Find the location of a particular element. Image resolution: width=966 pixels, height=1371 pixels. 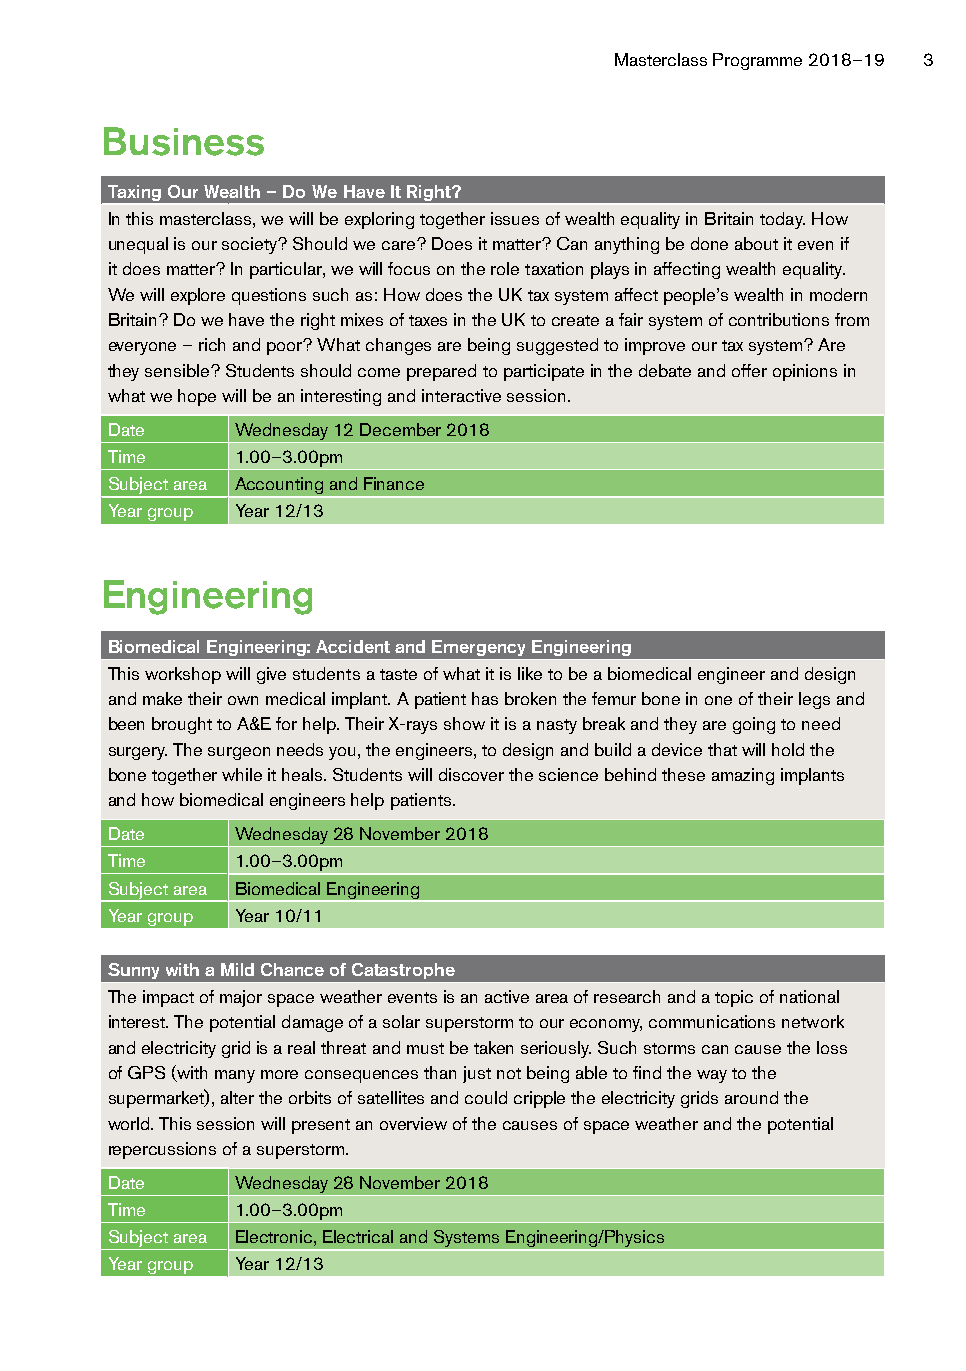

legs is located at coordinates (814, 700).
